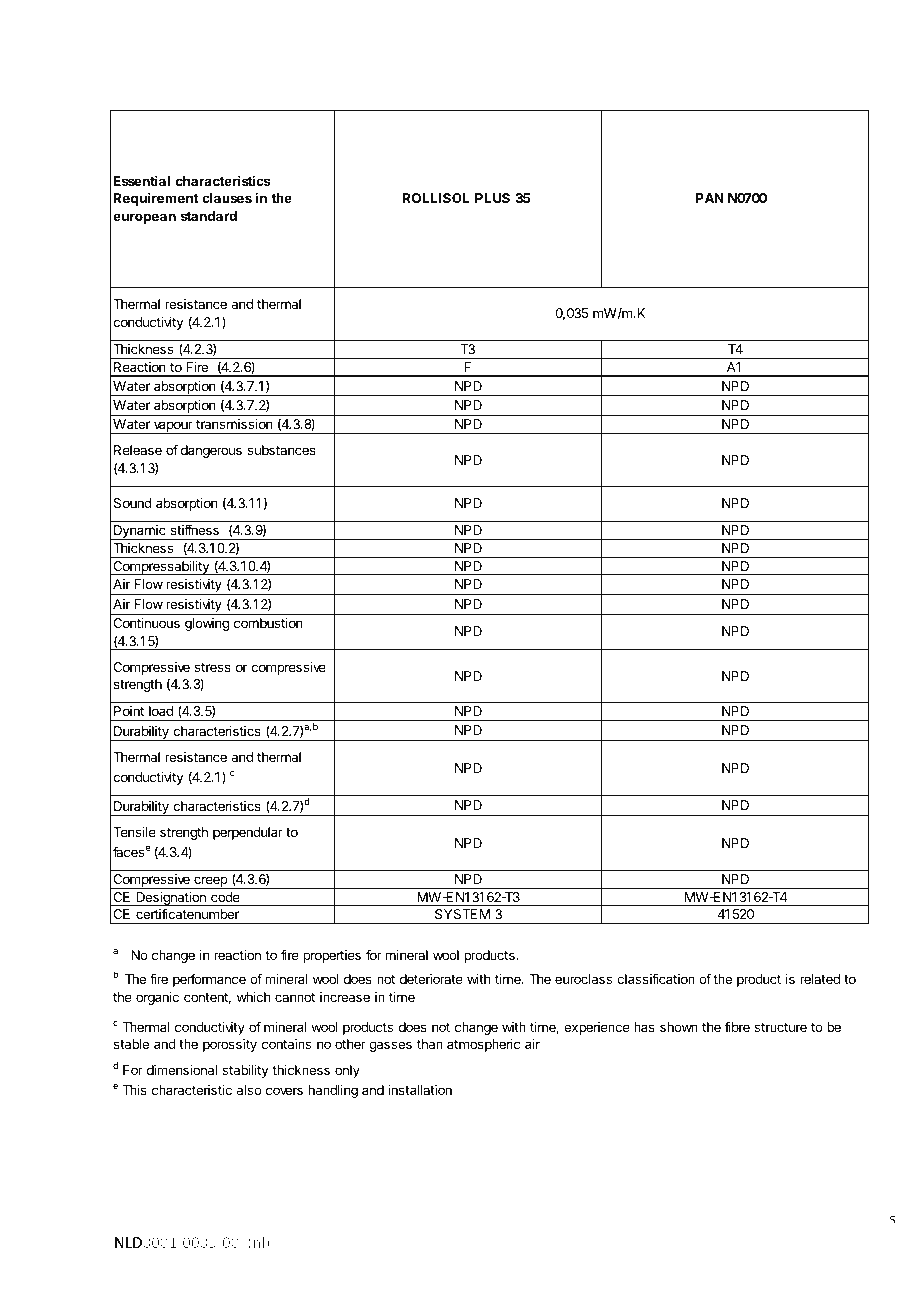 The width and height of the document is (924, 1308). Describe the element at coordinates (268, 623) in the document. I see `combustion` at that location.
